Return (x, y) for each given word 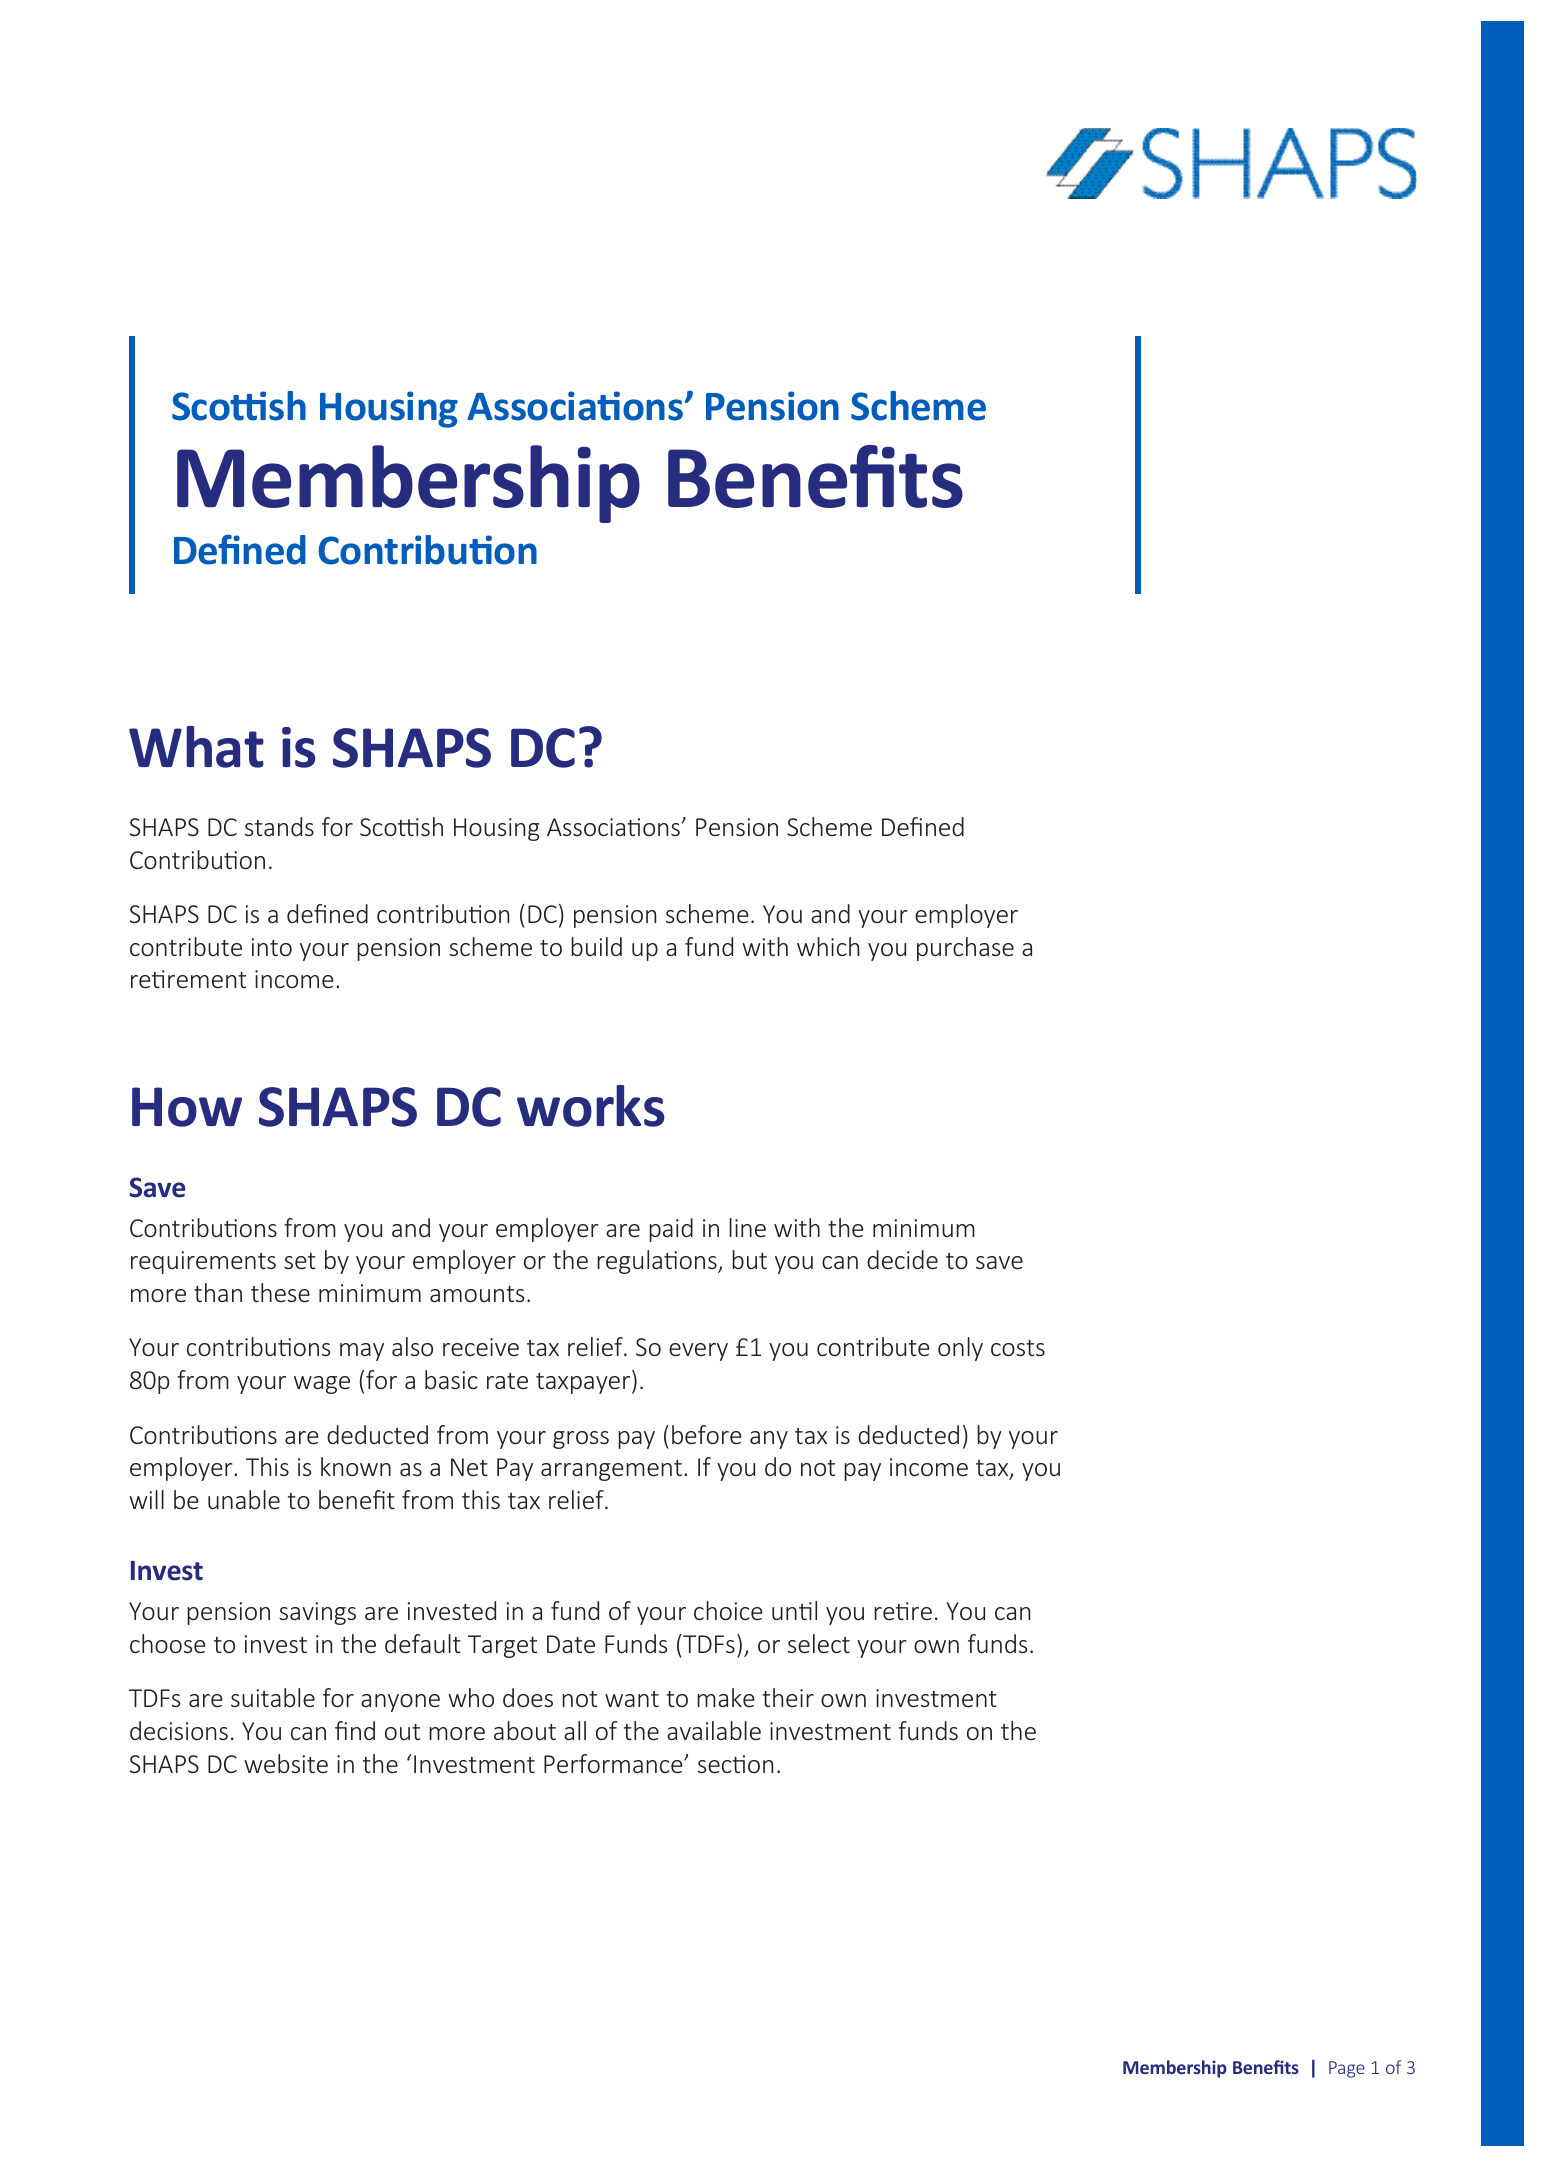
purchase (965, 949)
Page (1347, 2069)
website (286, 1763)
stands (279, 826)
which (828, 946)
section (735, 1764)
